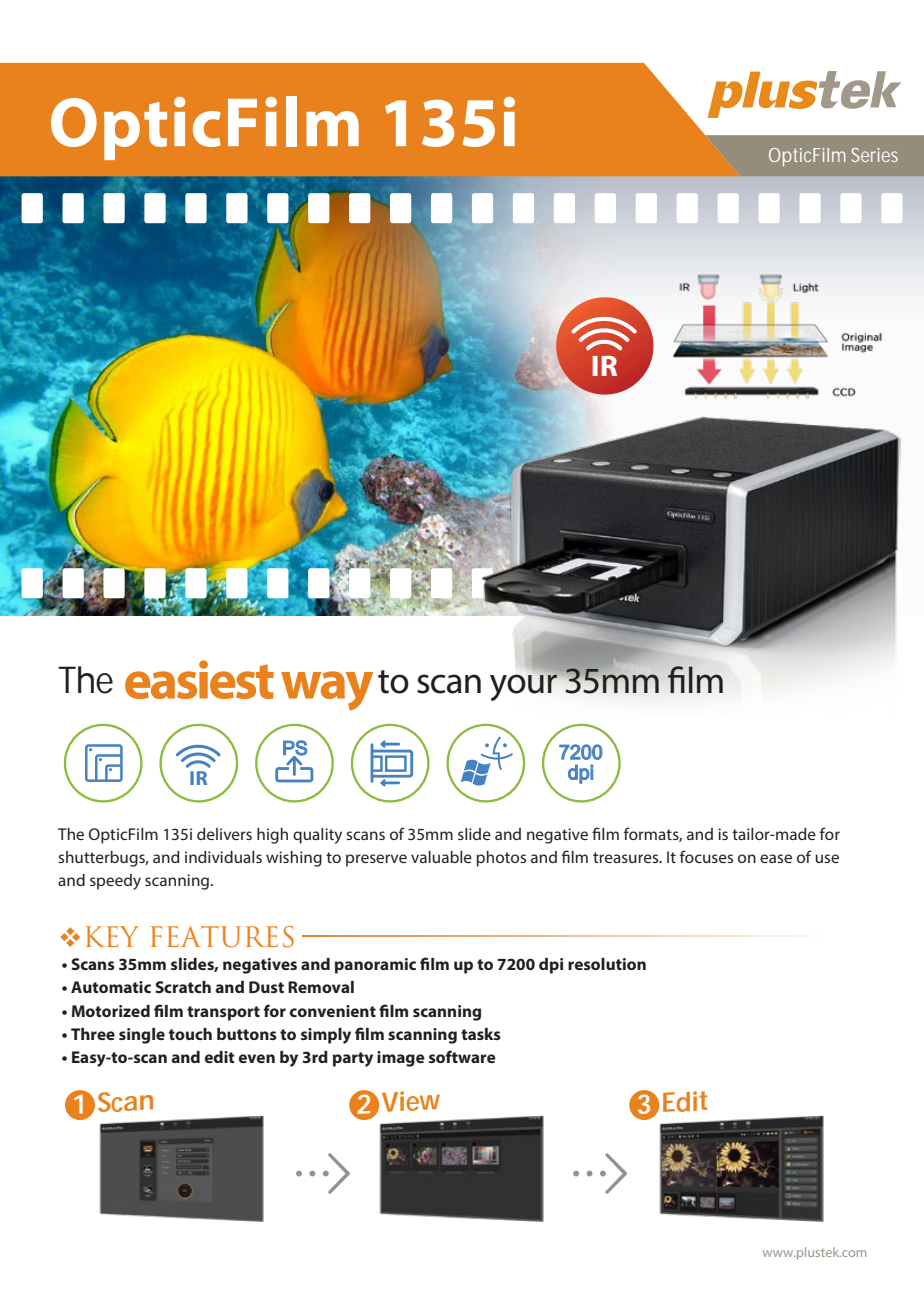  Describe the element at coordinates (272, 836) in the screenshot. I see `high` at that location.
